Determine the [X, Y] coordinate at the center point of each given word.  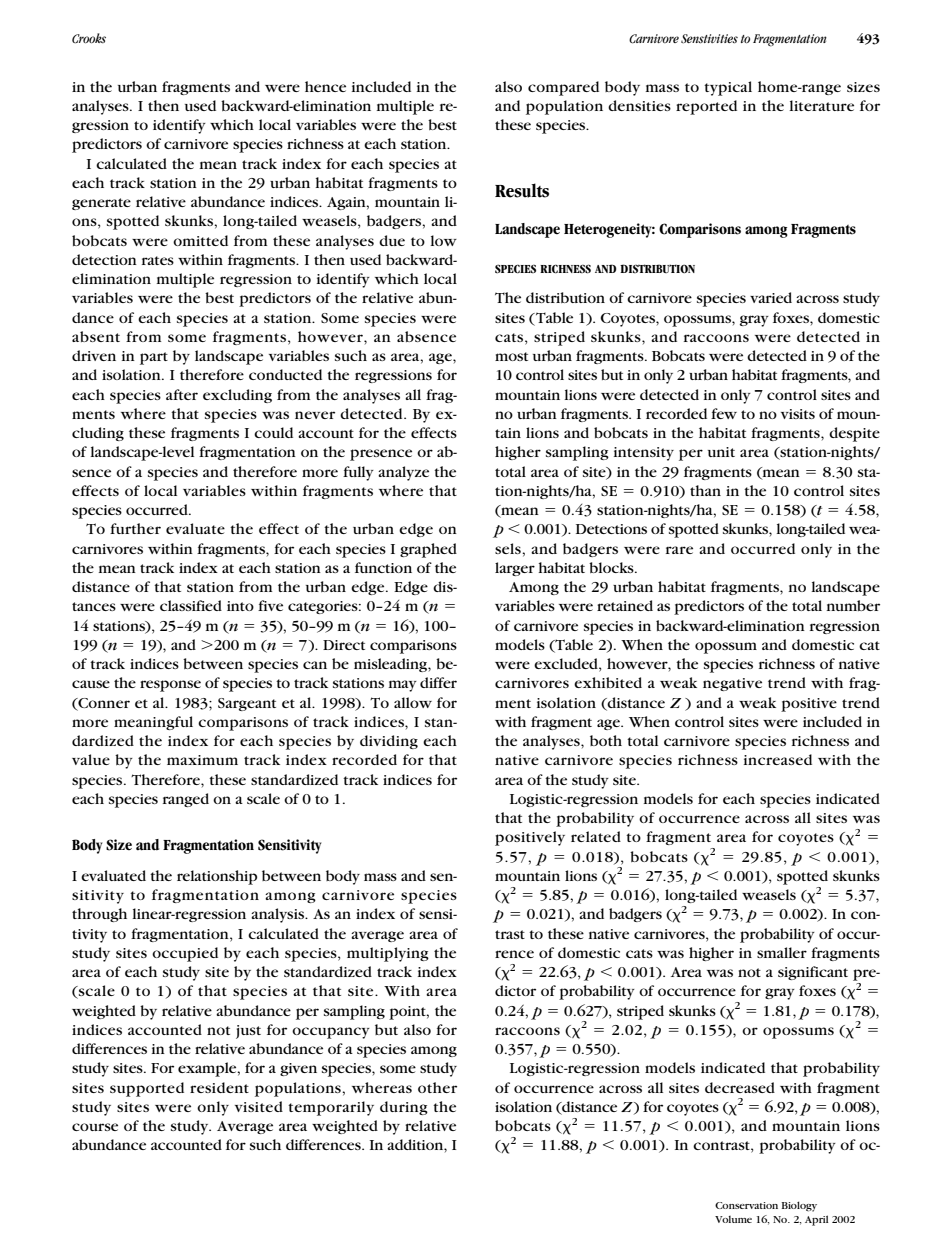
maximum [202, 760]
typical [728, 88]
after [182, 394]
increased [778, 759]
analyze [403, 473]
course [95, 1127]
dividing [389, 742]
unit [721, 452]
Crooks [89, 38]
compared [563, 88]
